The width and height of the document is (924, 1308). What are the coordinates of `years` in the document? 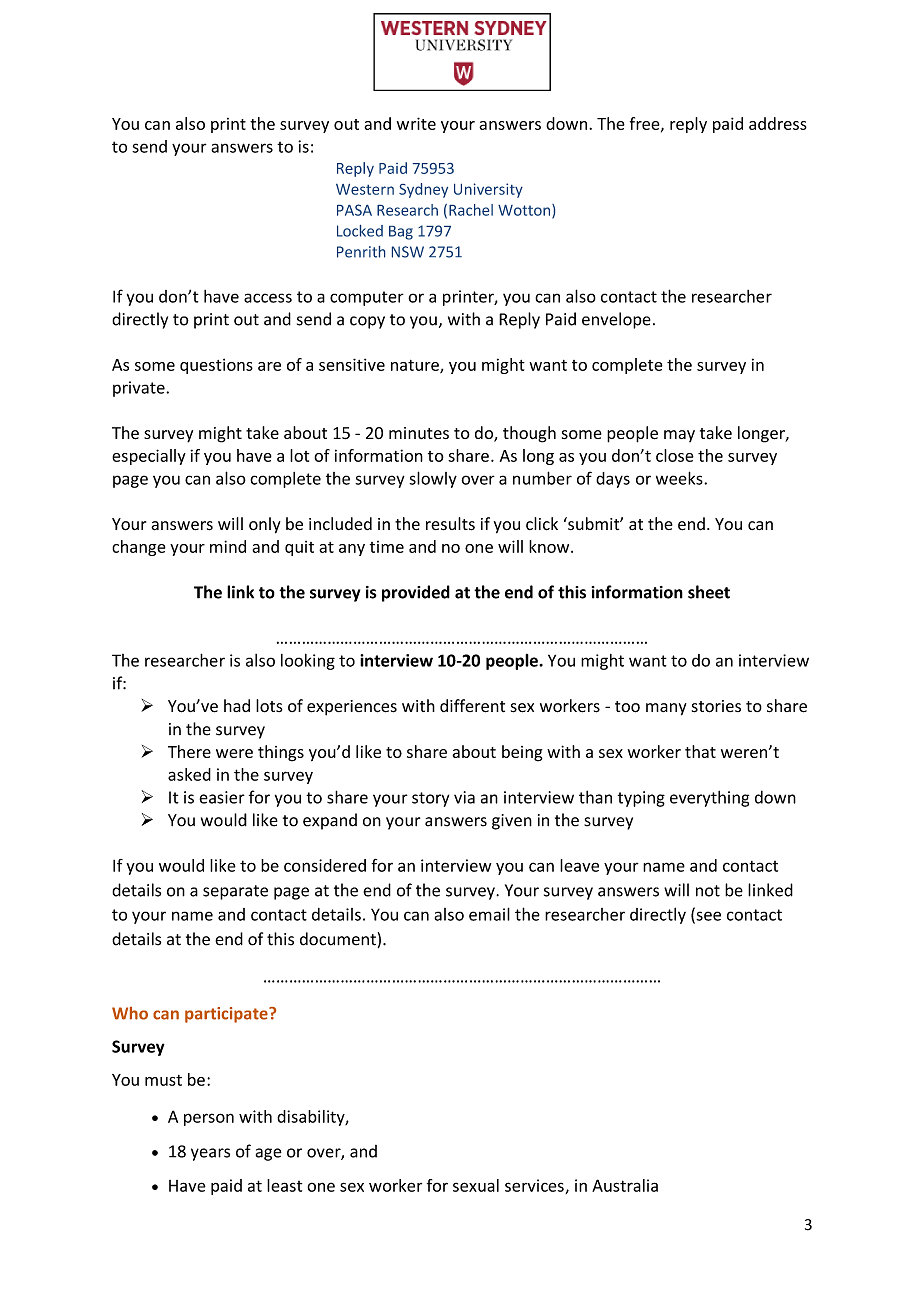 It's located at (210, 1154).
